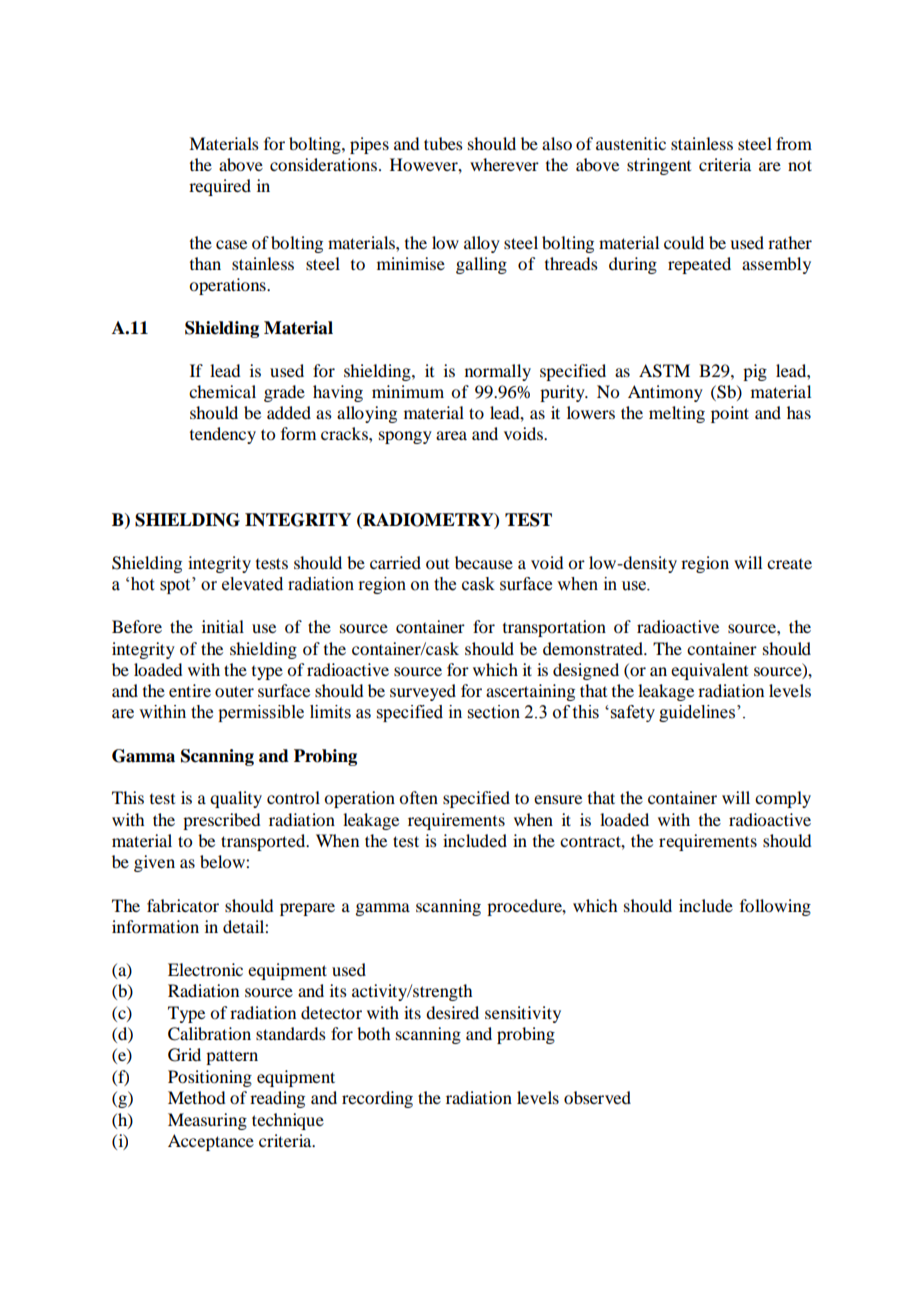 This screenshot has height=1308, width=924. Describe the element at coordinates (207, 1121) in the screenshot. I see `Measuring` at that location.
